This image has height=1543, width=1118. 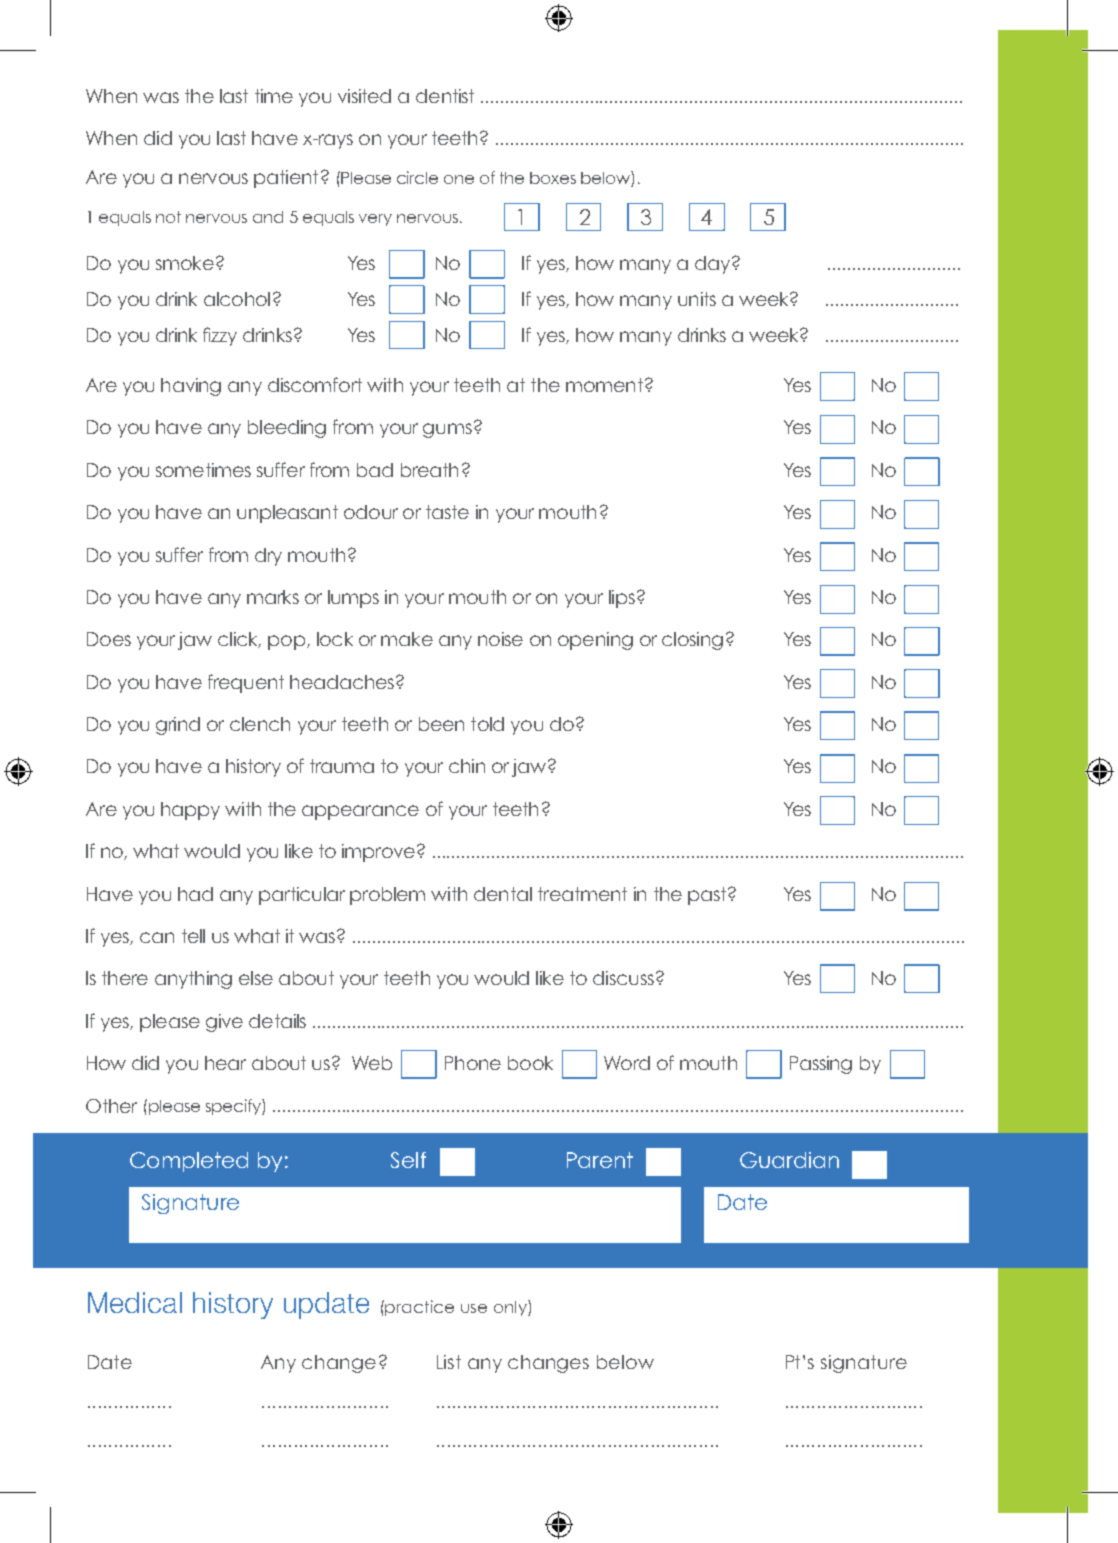 What do you see at coordinates (487, 724) in the image?
I see `told` at bounding box center [487, 724].
